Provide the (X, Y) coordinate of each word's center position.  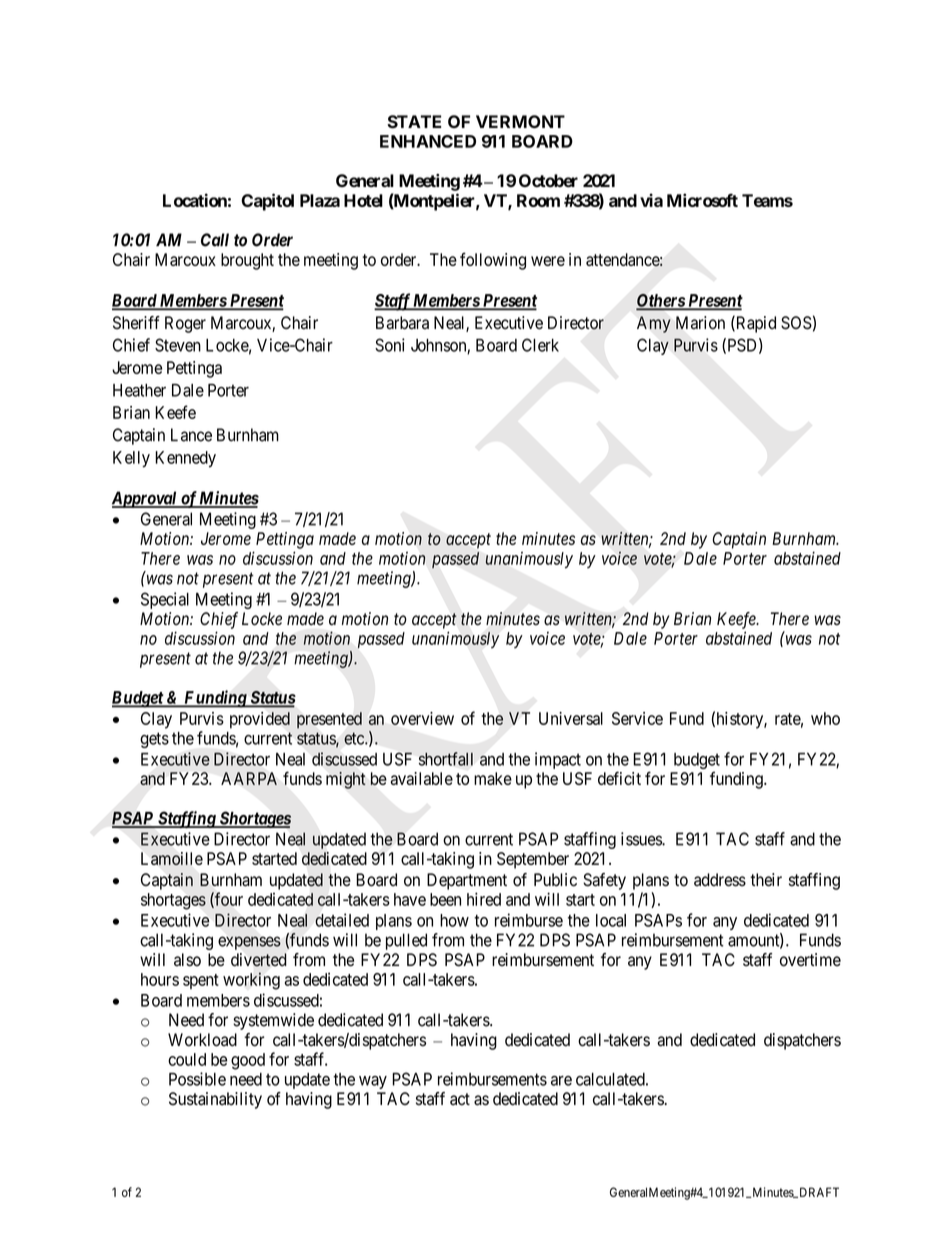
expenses (249, 943)
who (825, 718)
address (720, 880)
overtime (810, 960)
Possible (197, 1079)
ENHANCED (428, 141)
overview (422, 718)
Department (467, 881)
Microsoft (702, 200)
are (561, 1081)
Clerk (540, 345)
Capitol (267, 202)
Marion (700, 323)
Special (165, 600)
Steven (178, 345)
